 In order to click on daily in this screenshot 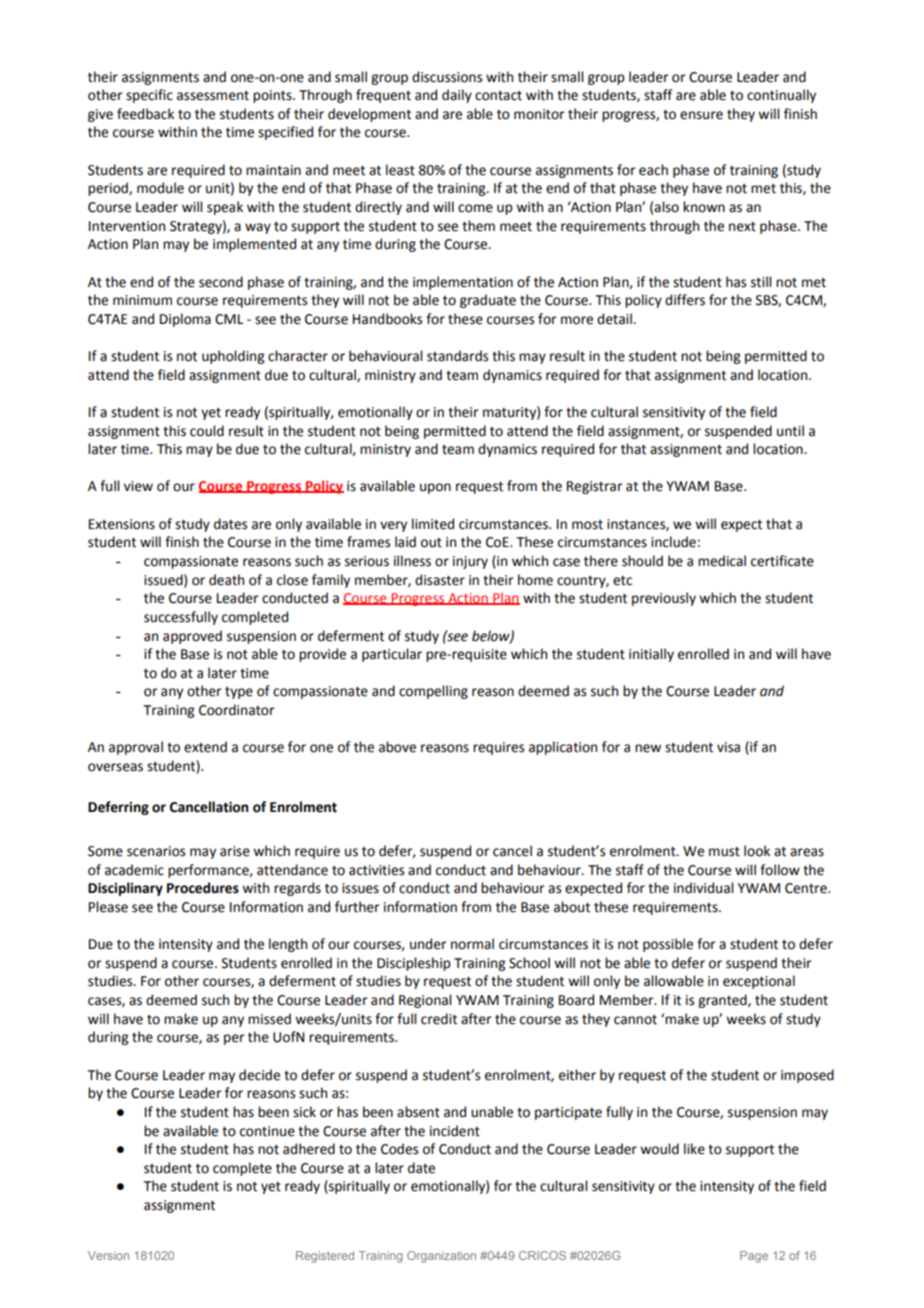, I will do `click(457, 96)`.
